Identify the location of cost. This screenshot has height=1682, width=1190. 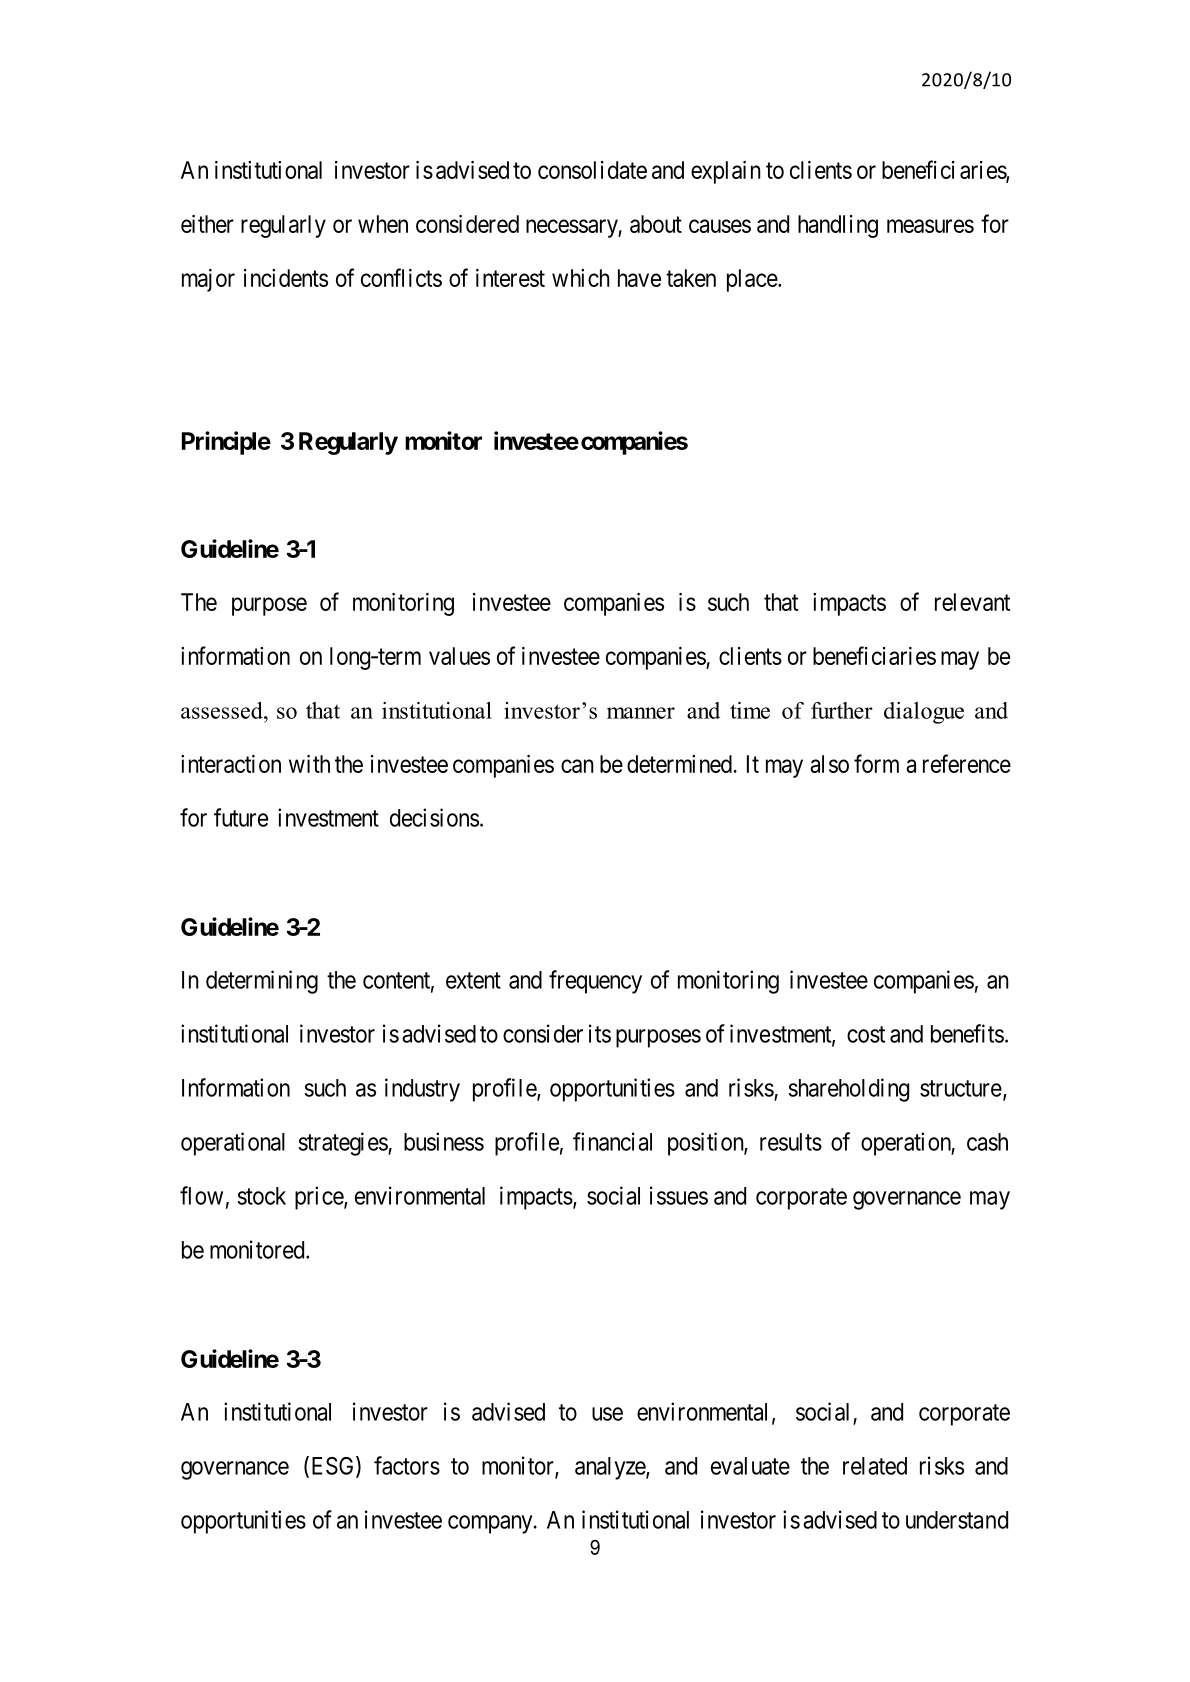
(866, 1034).
